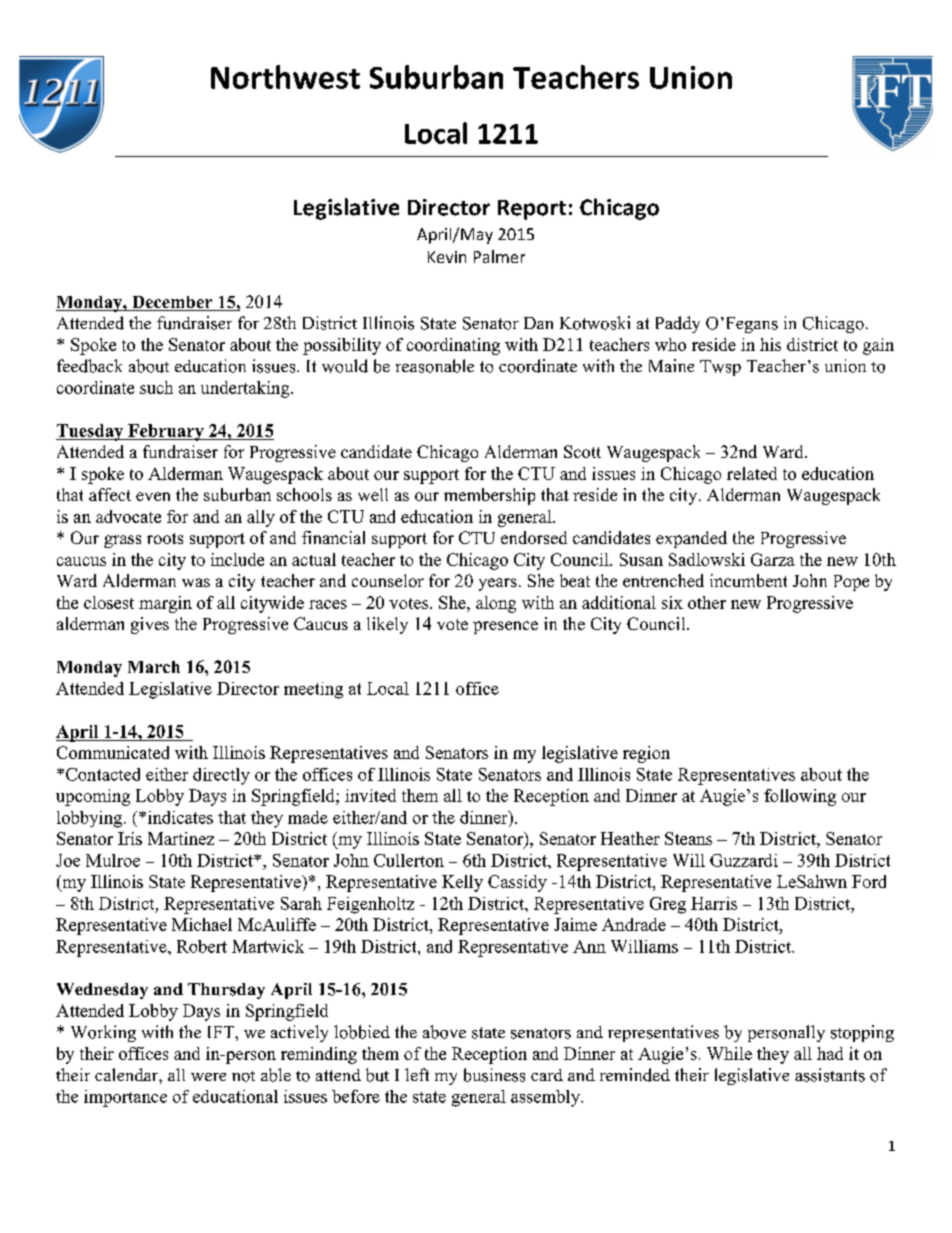 This screenshot has height=1233, width=952. Describe the element at coordinates (453, 346) in the screenshot. I see `coordinating` at that location.
